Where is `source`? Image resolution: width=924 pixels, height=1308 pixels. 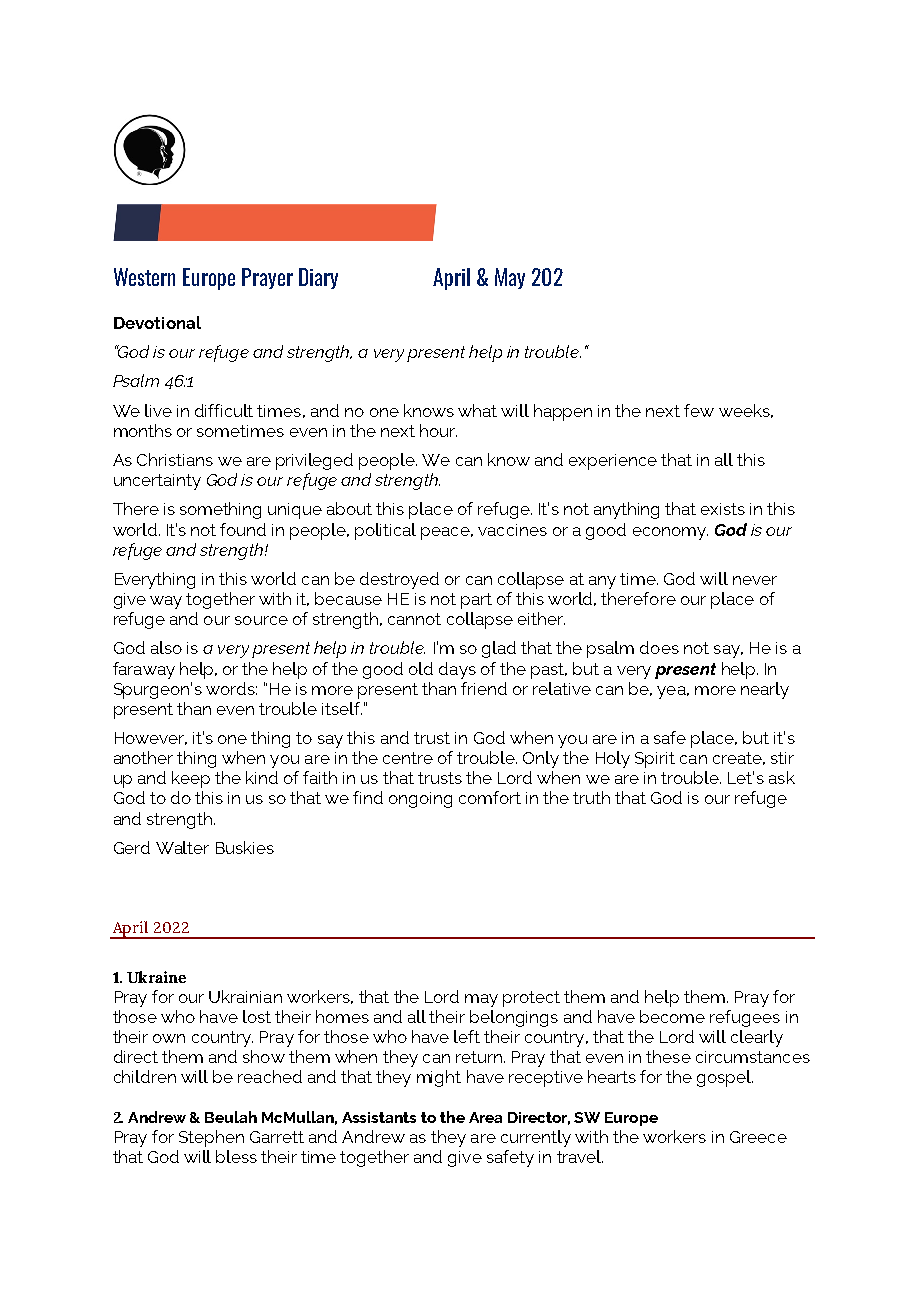 source is located at coordinates (261, 620).
